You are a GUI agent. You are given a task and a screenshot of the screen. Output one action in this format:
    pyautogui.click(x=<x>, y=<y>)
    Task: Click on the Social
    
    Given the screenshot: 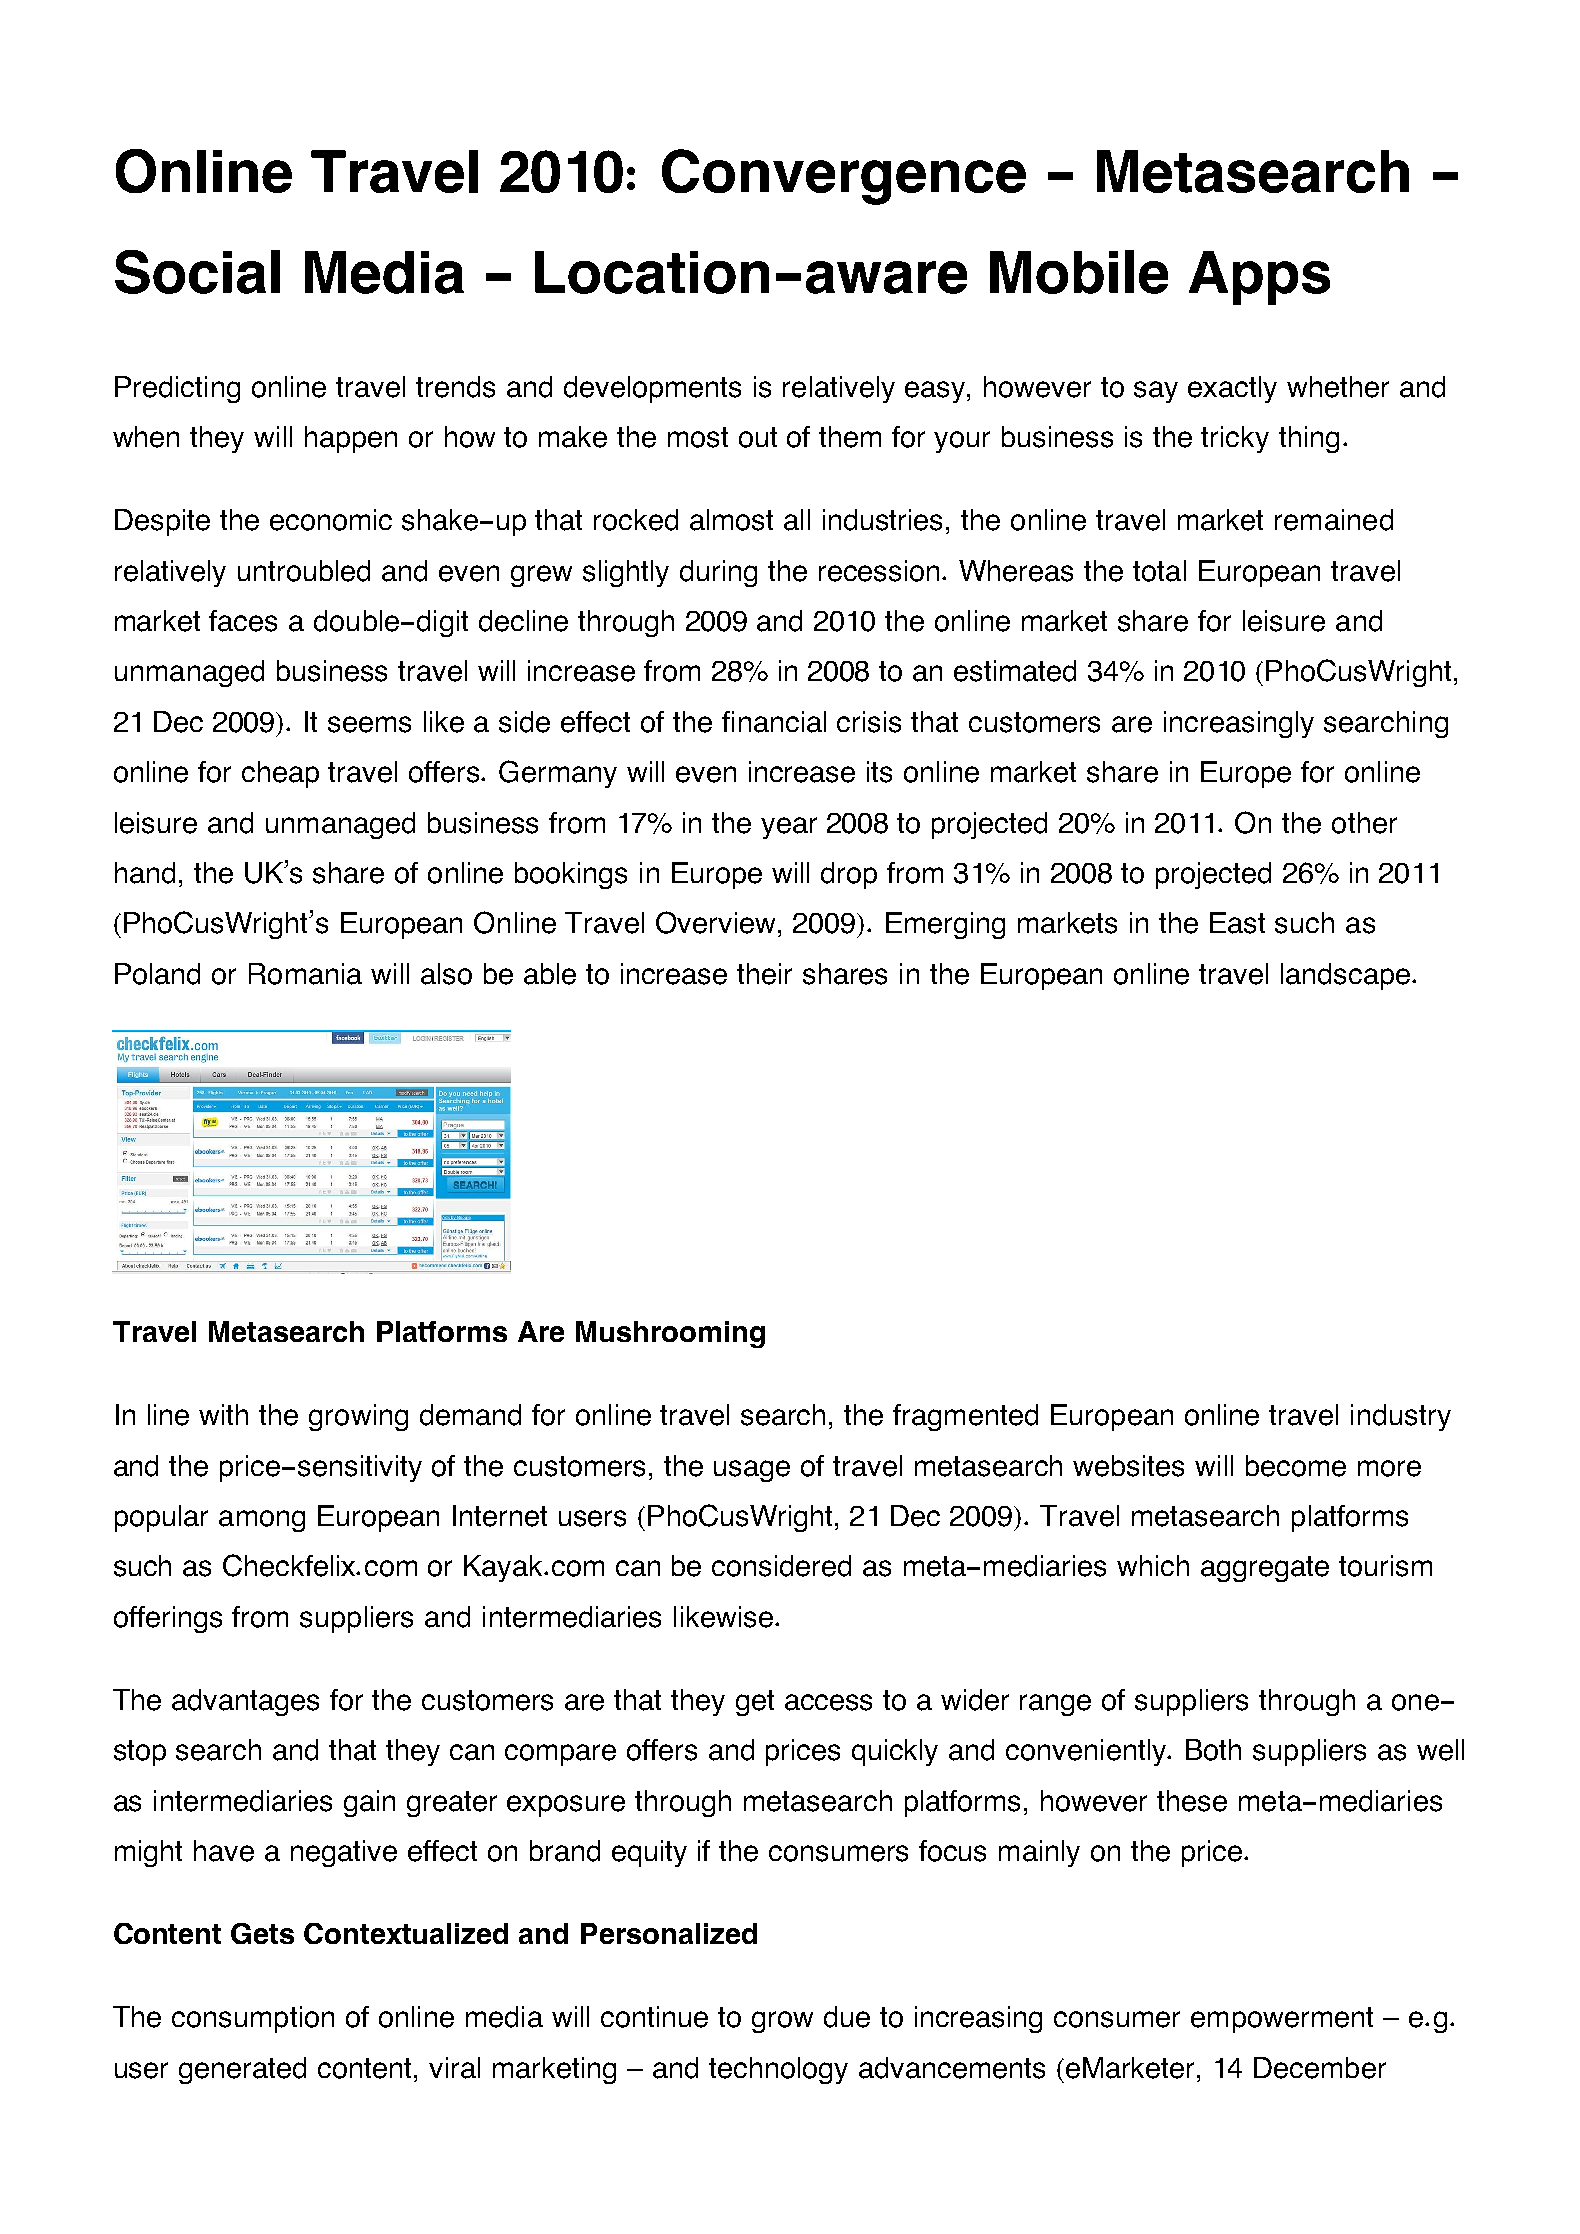 What is the action you would take?
    pyautogui.click(x=197, y=272)
